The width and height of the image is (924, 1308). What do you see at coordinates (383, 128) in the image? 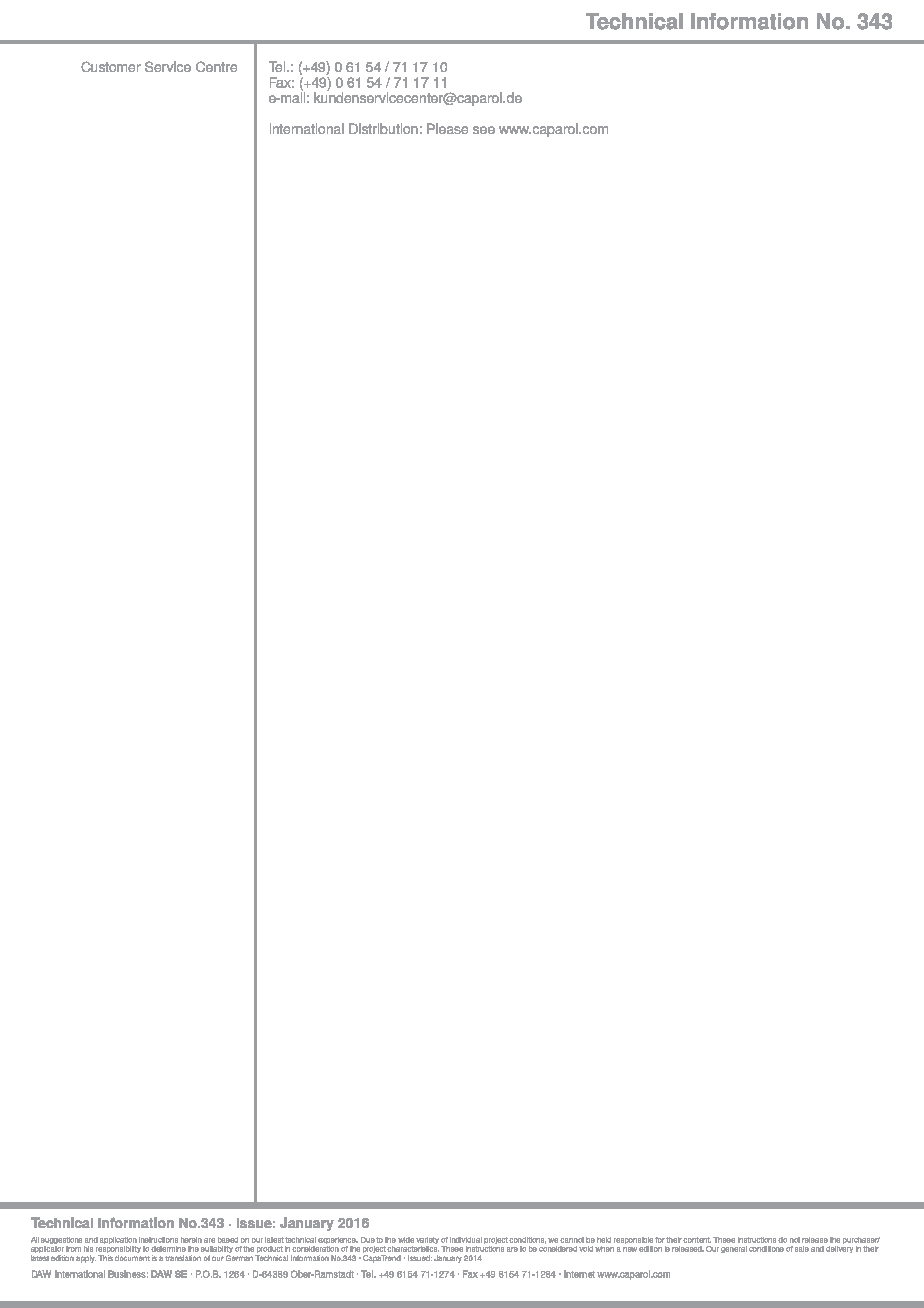
I see `Distribution` at bounding box center [383, 128].
